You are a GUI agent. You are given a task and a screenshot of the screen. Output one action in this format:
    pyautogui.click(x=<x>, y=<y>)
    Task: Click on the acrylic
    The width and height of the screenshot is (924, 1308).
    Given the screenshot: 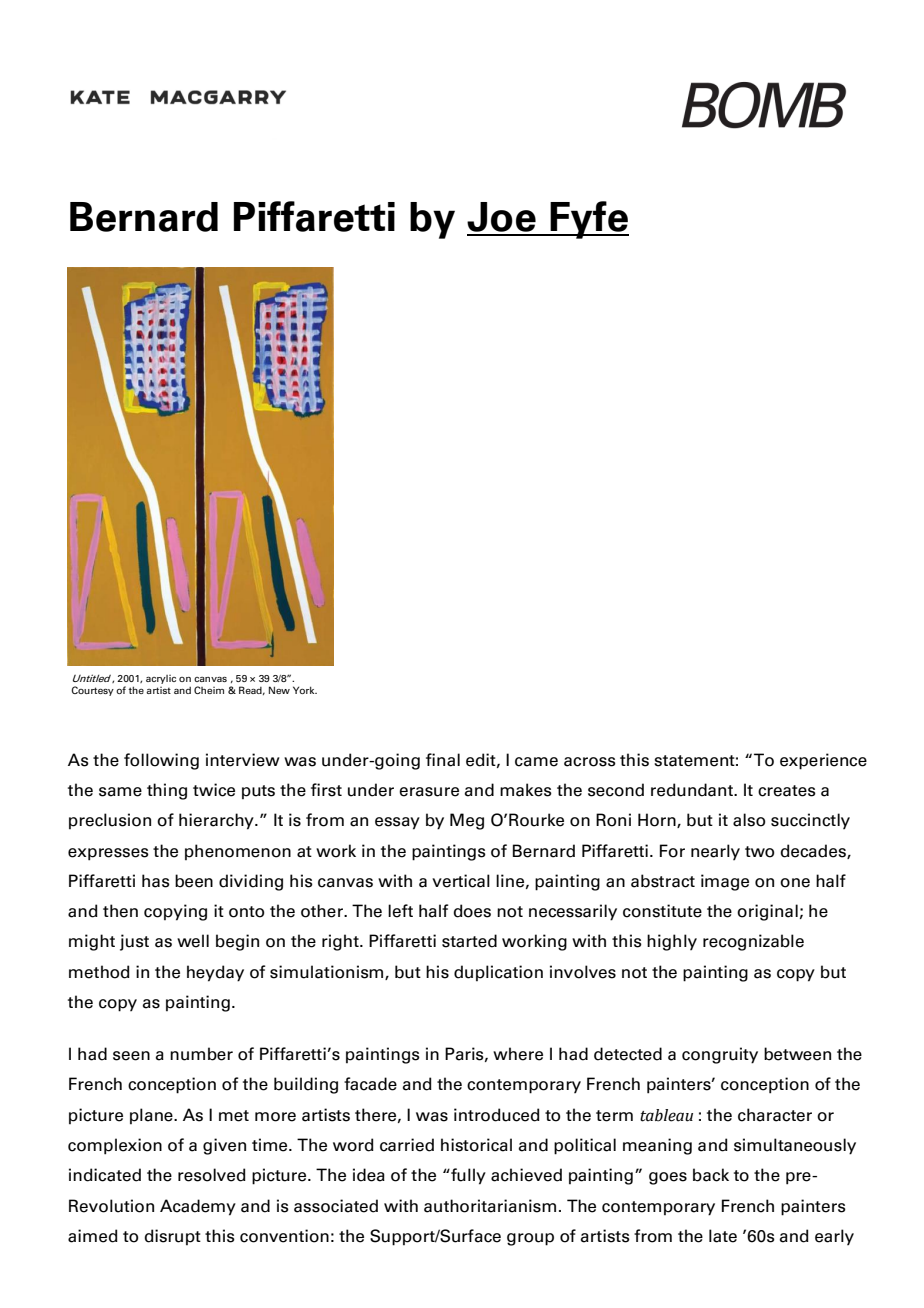 What is the action you would take?
    pyautogui.click(x=161, y=679)
